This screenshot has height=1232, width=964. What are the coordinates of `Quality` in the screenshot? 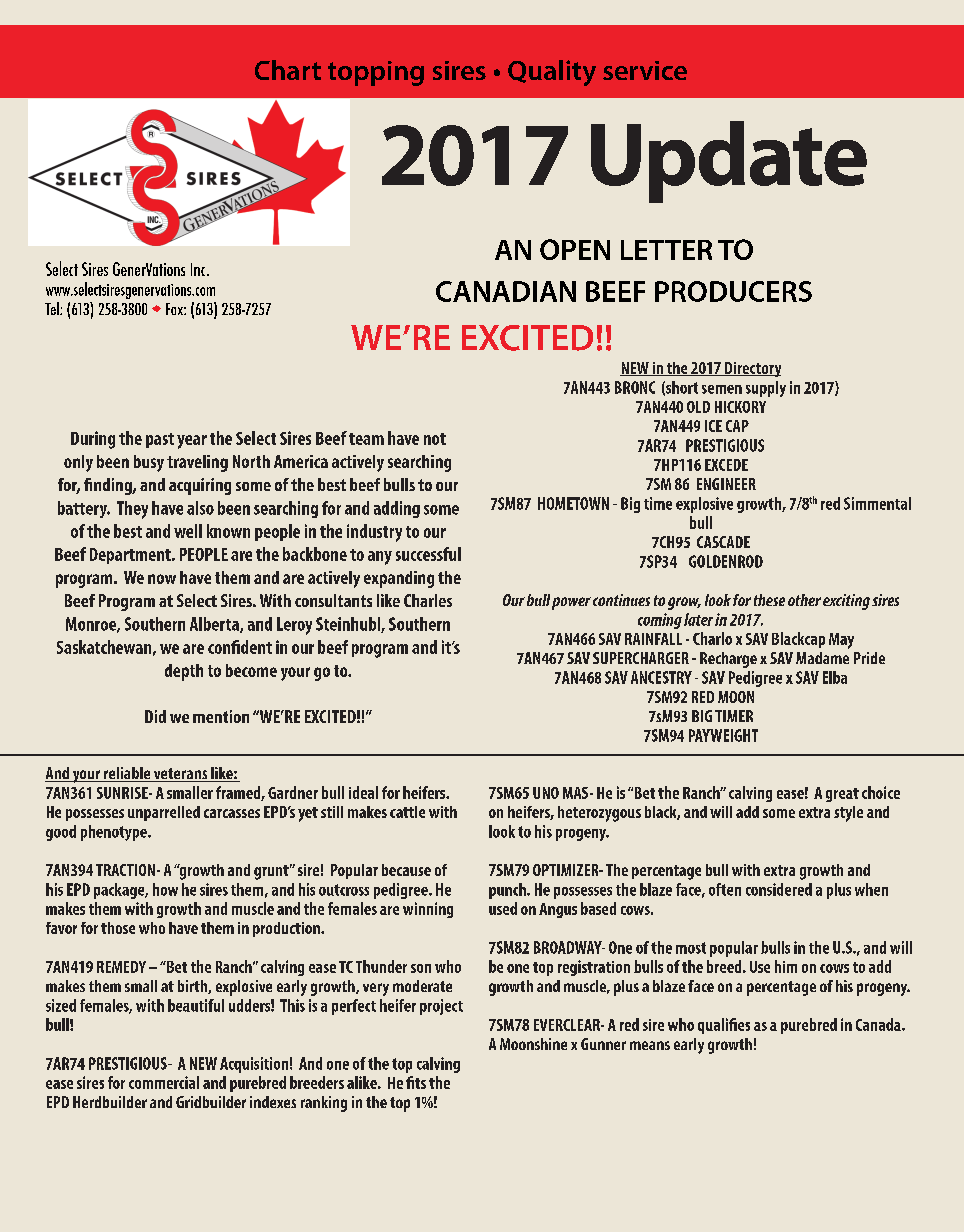 It's located at (552, 73).
